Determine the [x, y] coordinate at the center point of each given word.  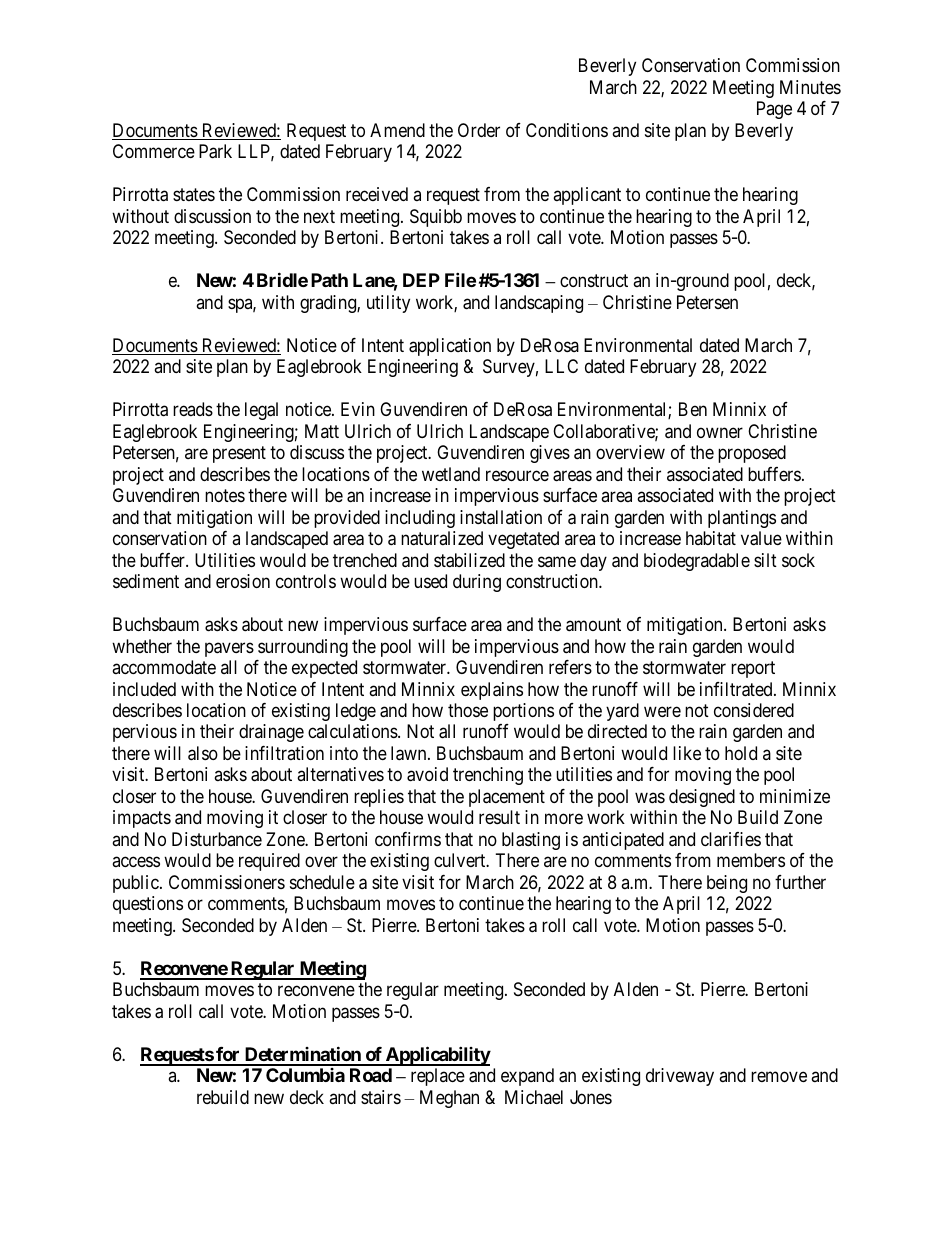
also [203, 753]
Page [774, 110]
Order [479, 130]
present [239, 454]
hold [741, 753]
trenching [488, 776]
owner [720, 432]
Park [215, 151]
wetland [451, 474]
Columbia [305, 1075]
